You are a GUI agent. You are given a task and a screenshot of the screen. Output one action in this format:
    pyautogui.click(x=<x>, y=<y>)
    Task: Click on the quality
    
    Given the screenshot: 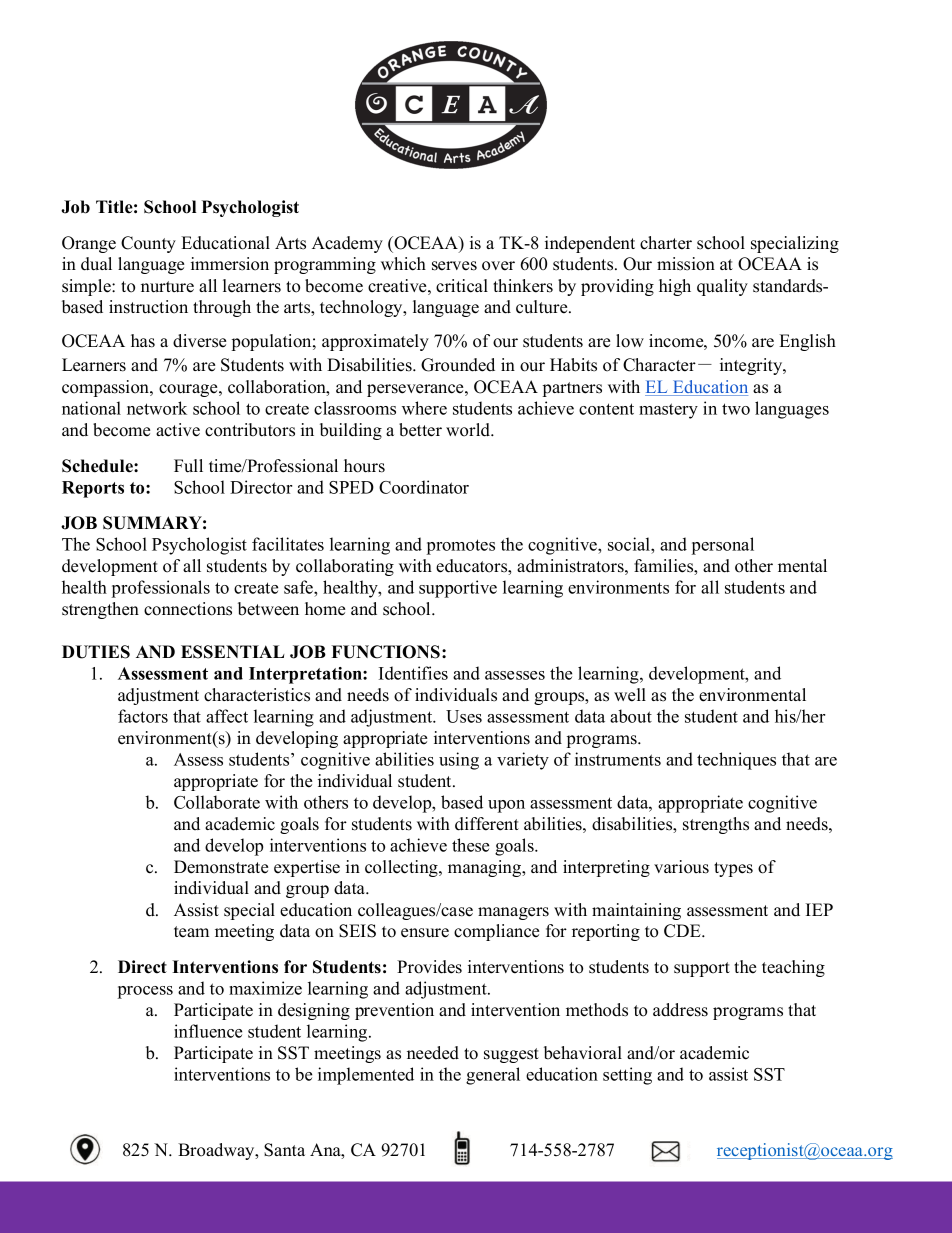 What is the action you would take?
    pyautogui.click(x=722, y=287)
